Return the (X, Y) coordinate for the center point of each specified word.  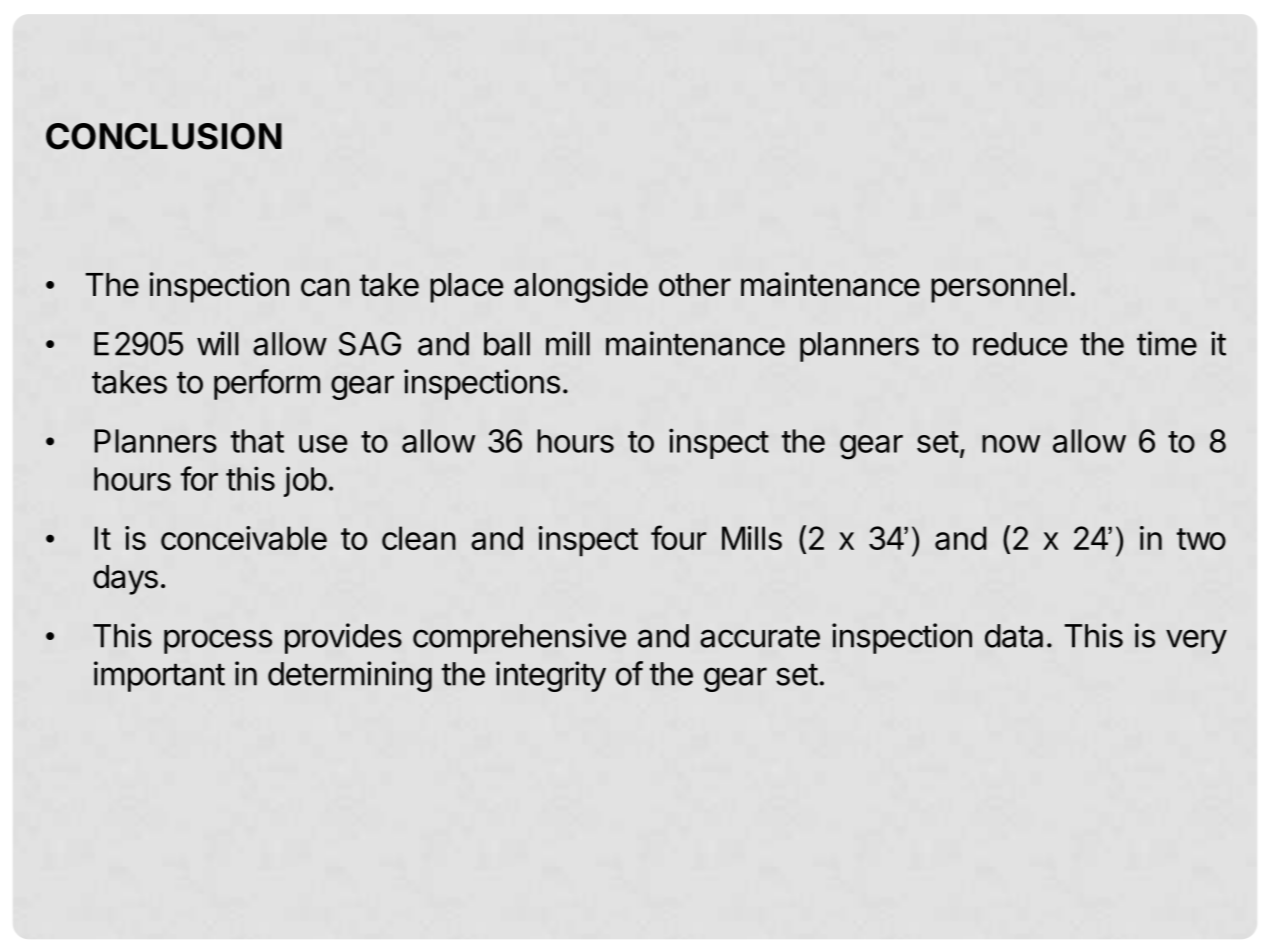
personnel (999, 288)
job (305, 481)
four (679, 537)
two (1201, 539)
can (325, 287)
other (695, 285)
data (1014, 636)
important (159, 676)
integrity (551, 676)
